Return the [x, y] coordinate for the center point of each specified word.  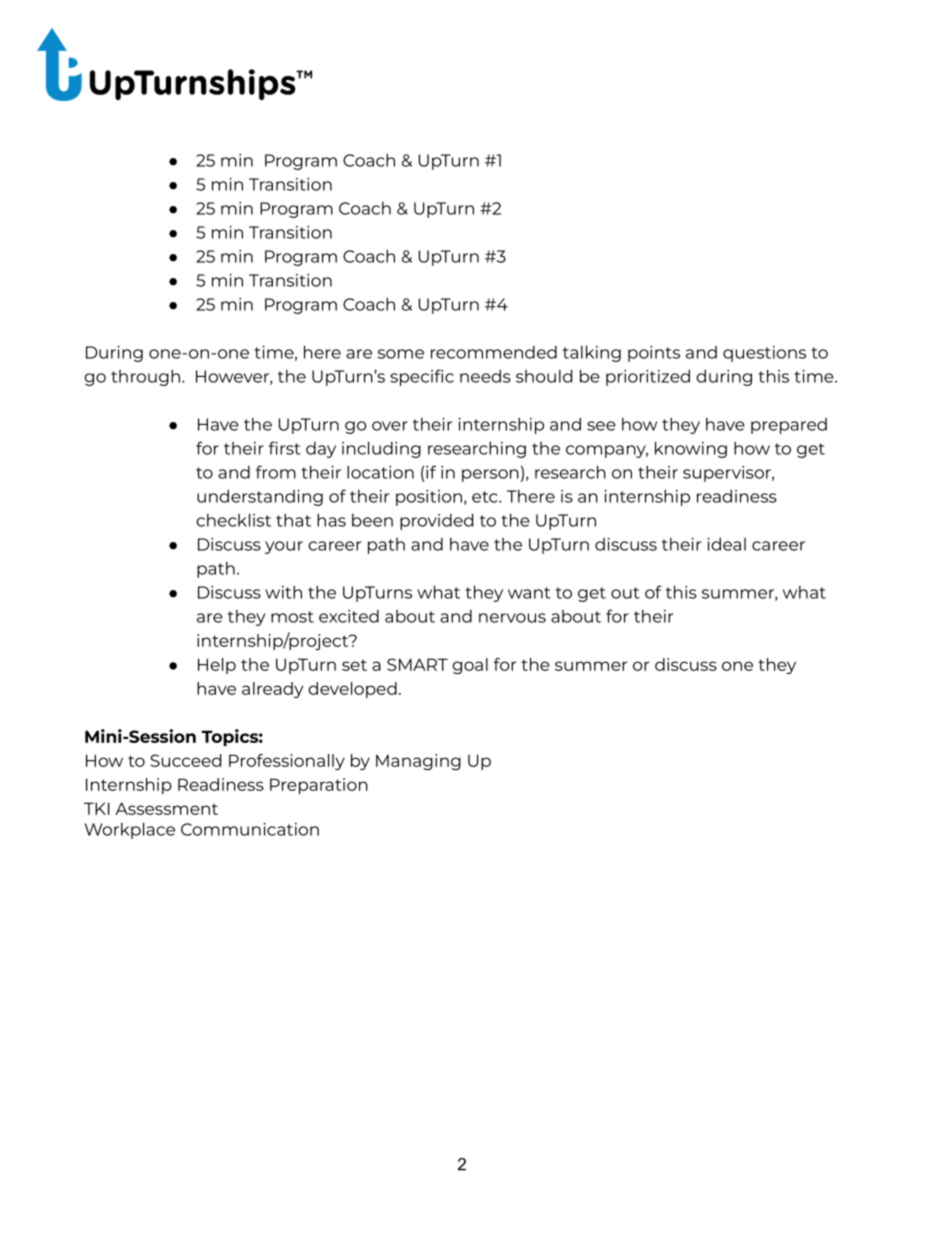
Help [217, 666]
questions [764, 354]
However [233, 377]
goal [470, 666]
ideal [726, 544]
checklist [234, 520]
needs [485, 376]
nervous [512, 618]
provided [436, 521]
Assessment [166, 808]
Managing [418, 762]
